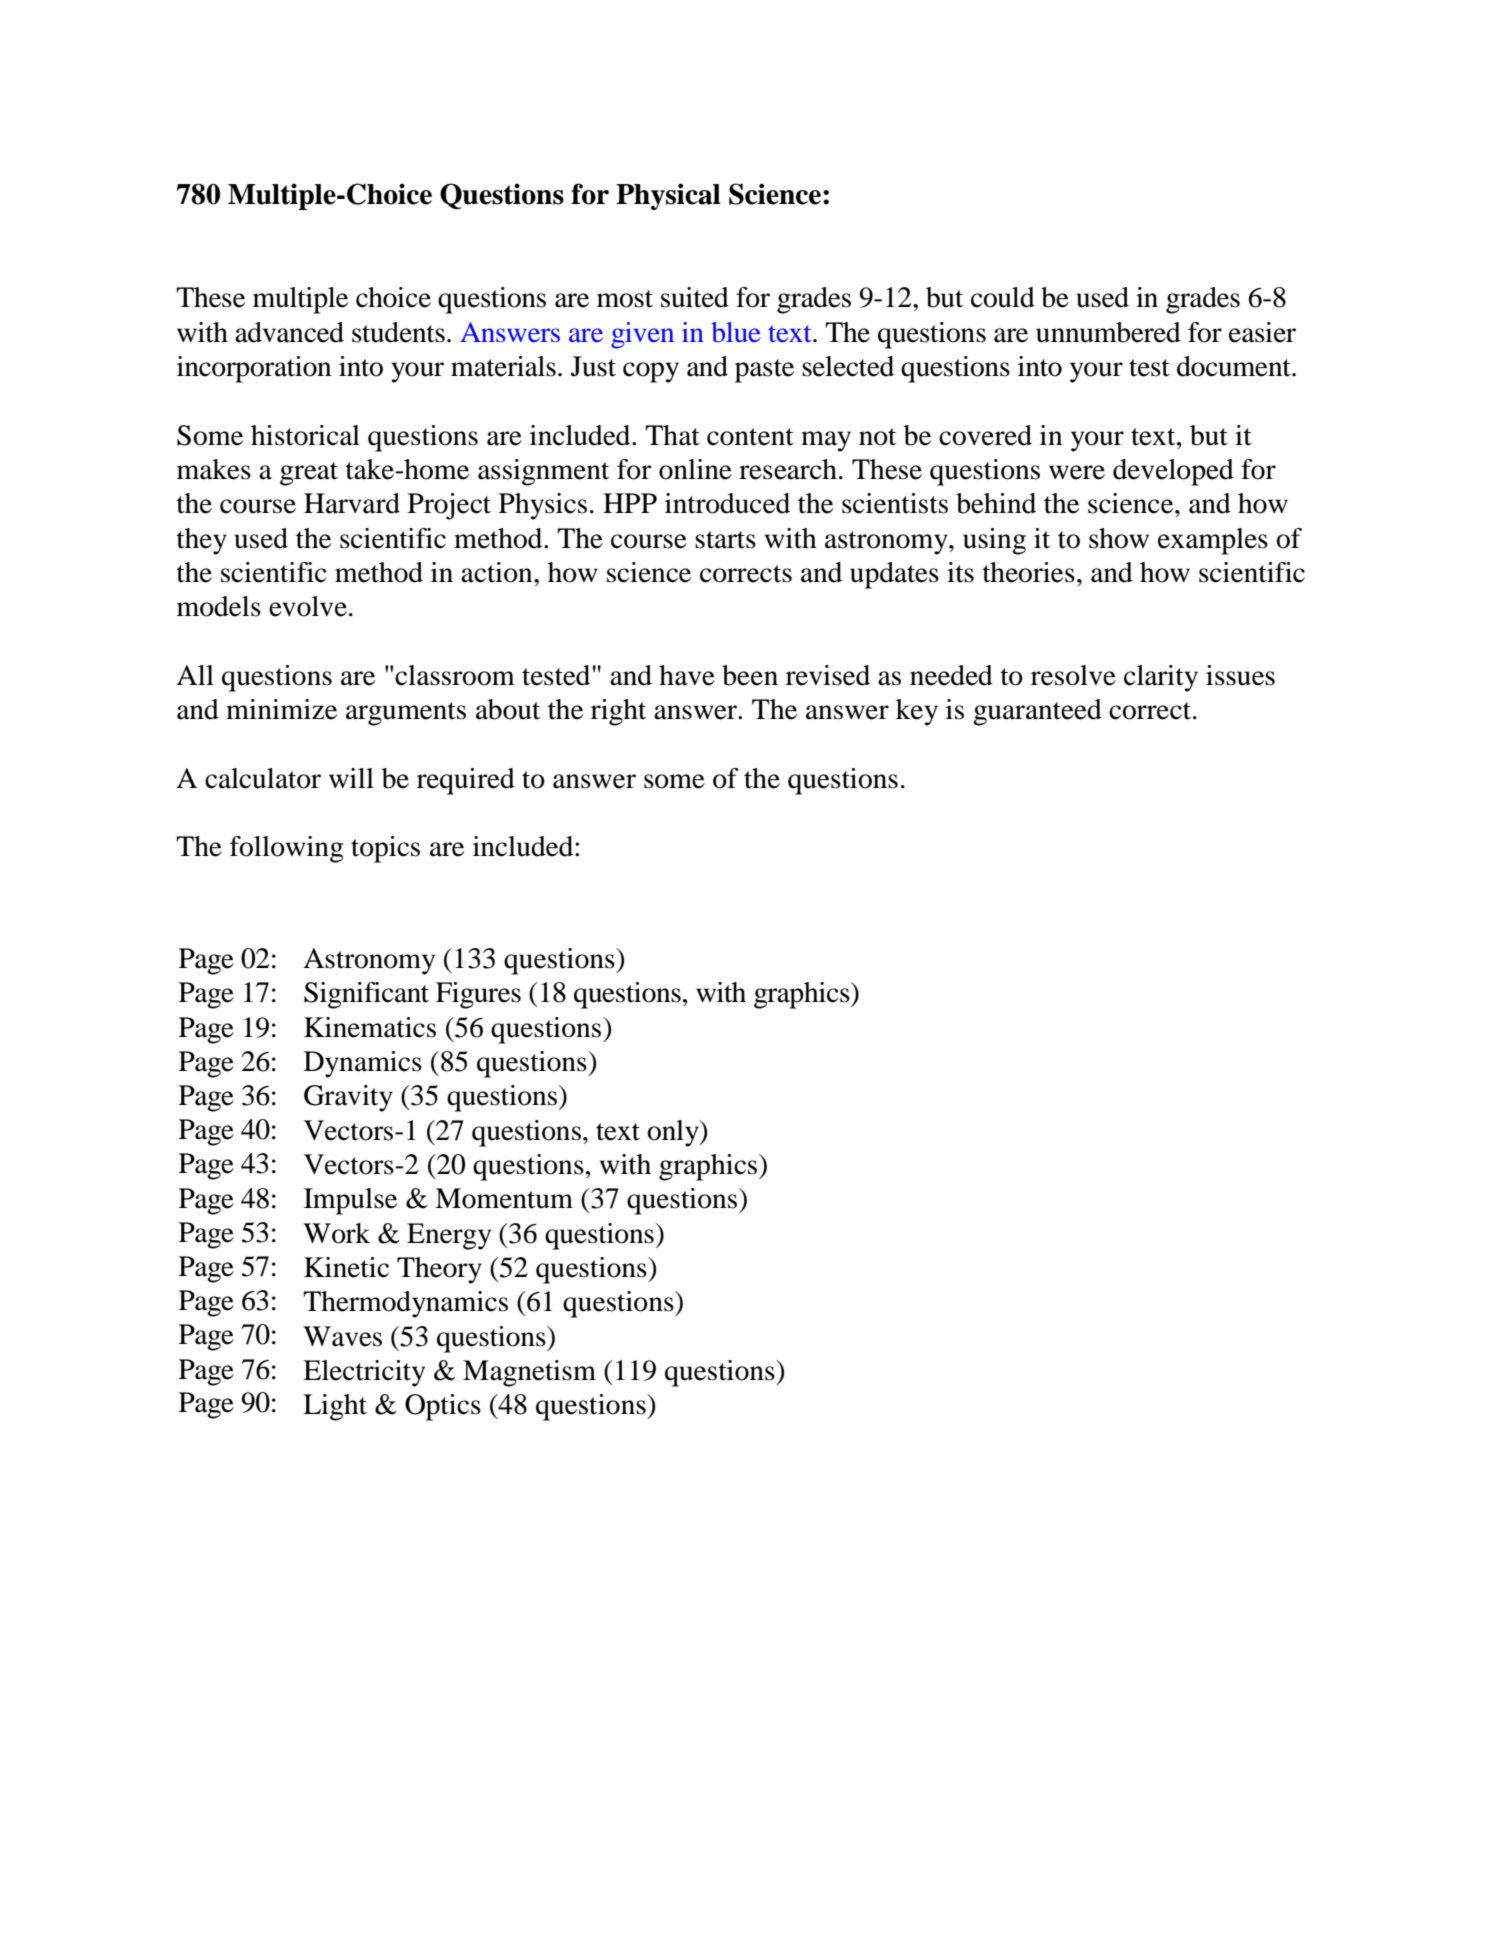 This screenshot has height=1942, width=1501. Describe the element at coordinates (668, 196) in the screenshot. I see `Physical` at that location.
